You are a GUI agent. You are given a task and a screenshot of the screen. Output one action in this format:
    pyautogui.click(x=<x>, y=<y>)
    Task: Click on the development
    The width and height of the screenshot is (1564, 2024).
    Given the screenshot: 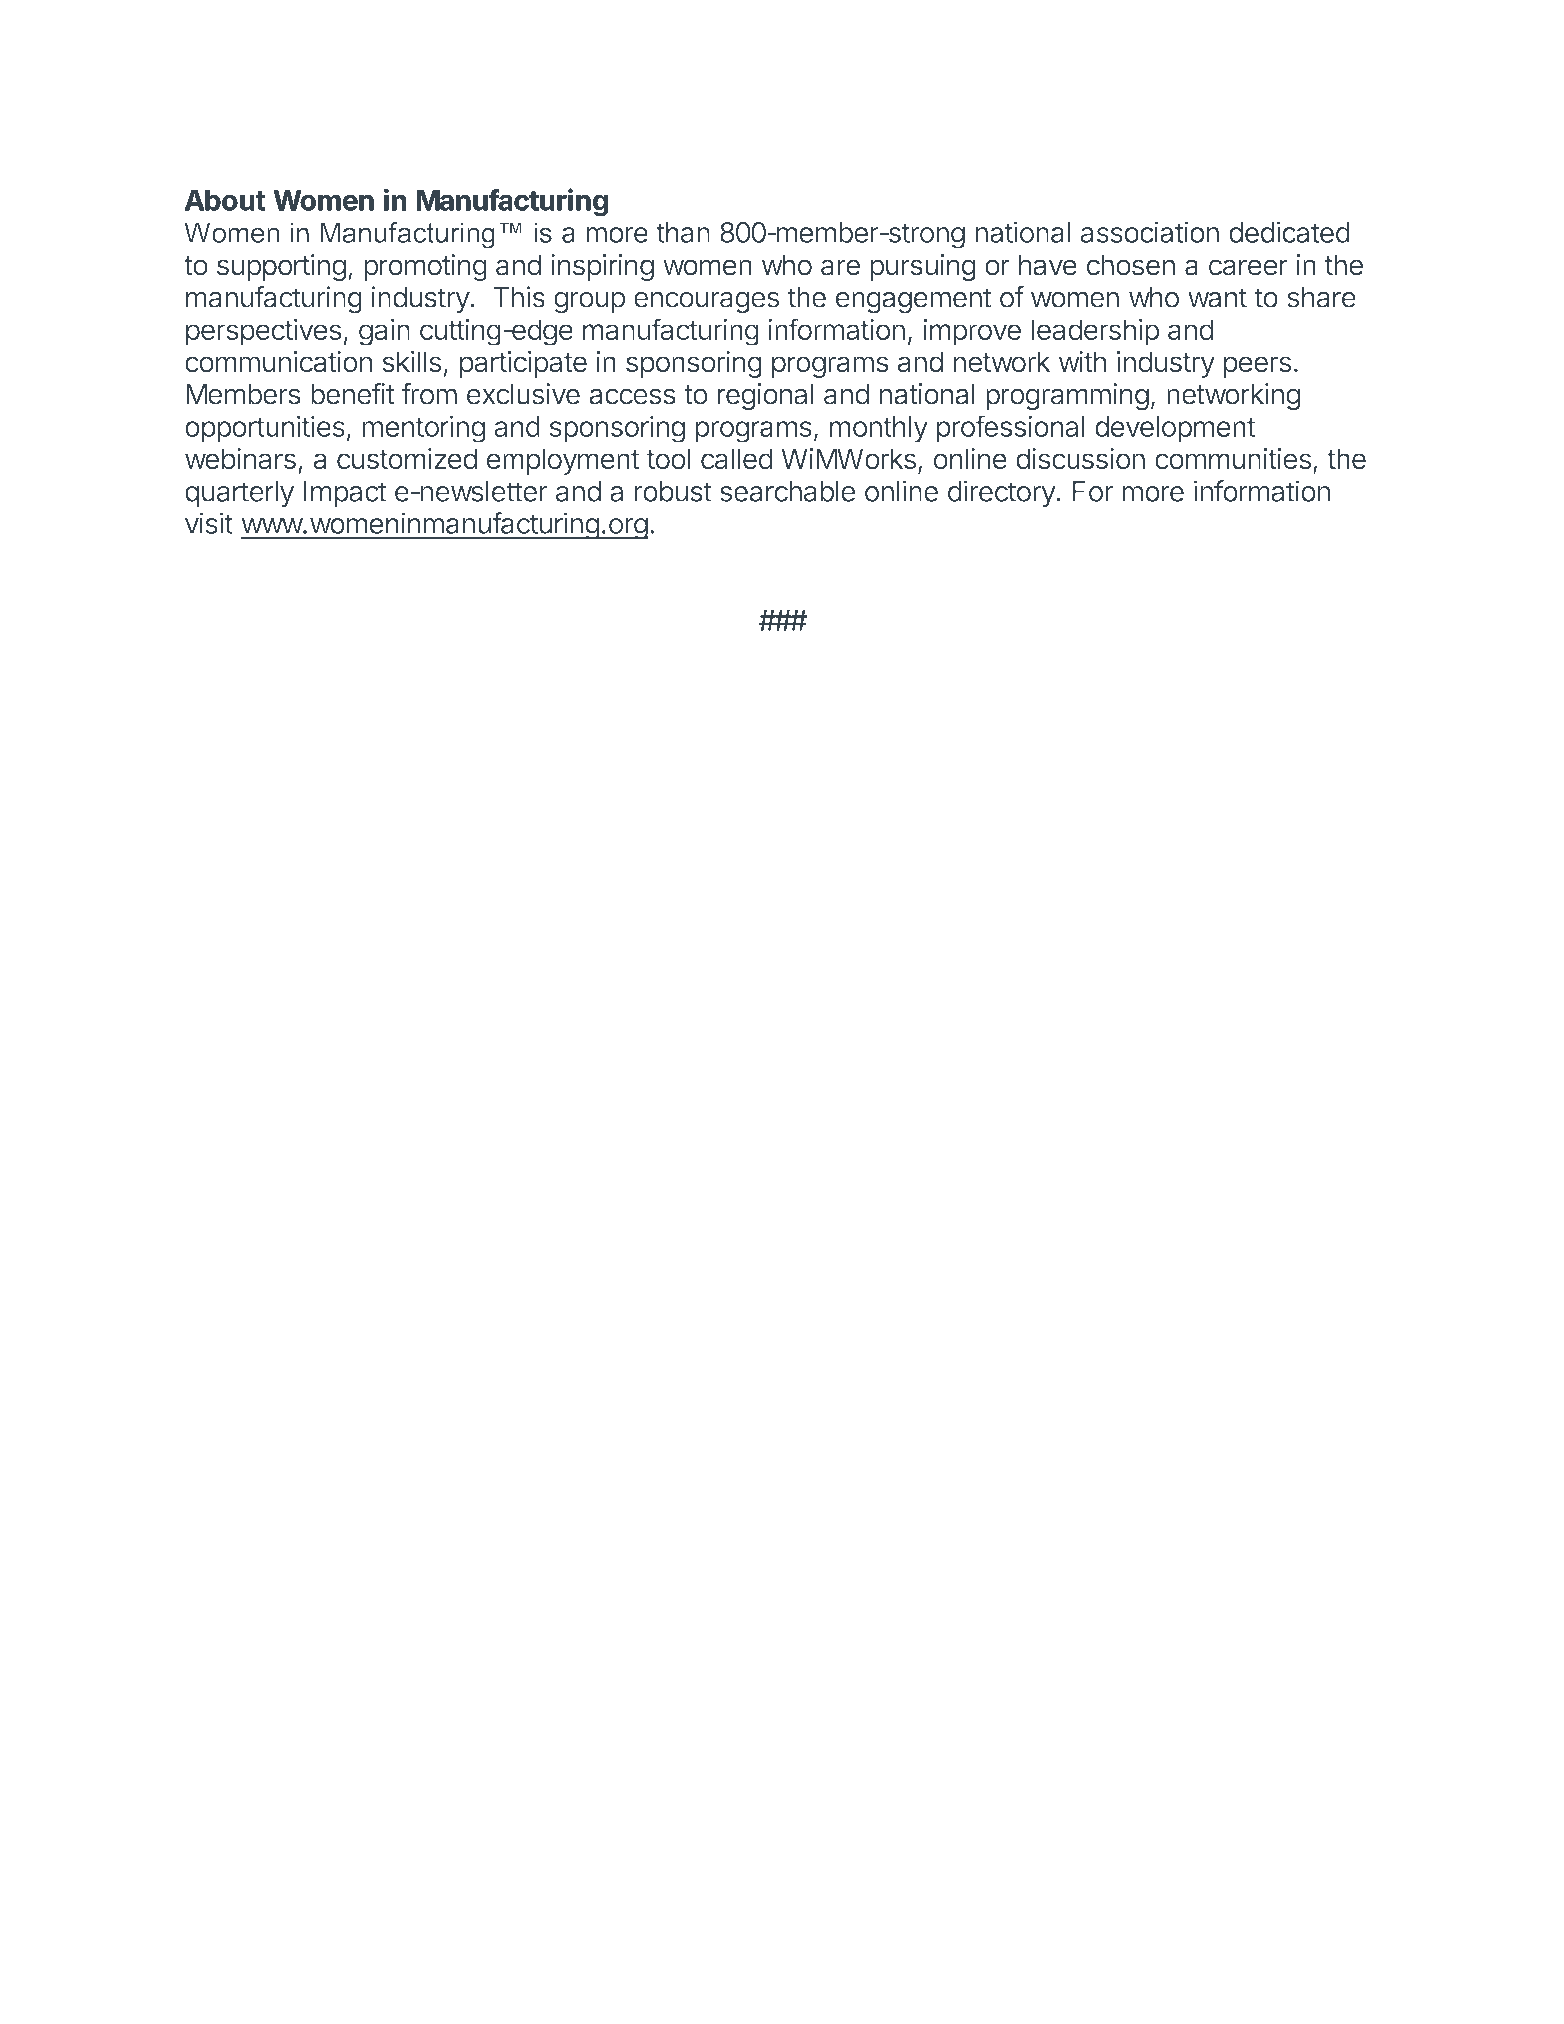 What is the action you would take?
    pyautogui.click(x=1175, y=429)
